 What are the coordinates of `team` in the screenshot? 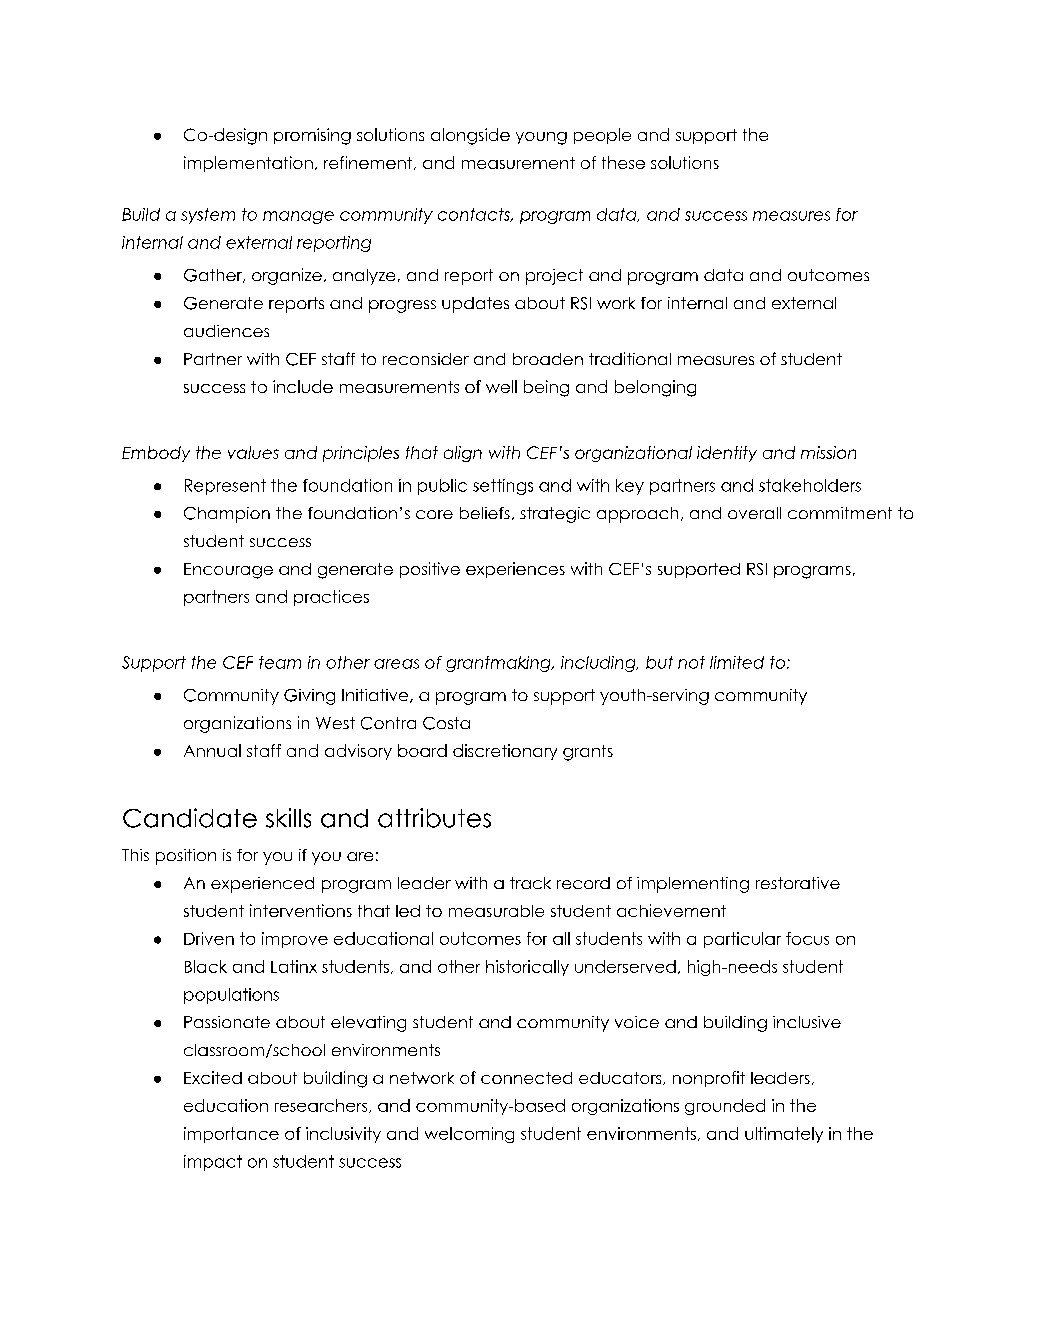 It's located at (280, 662).
